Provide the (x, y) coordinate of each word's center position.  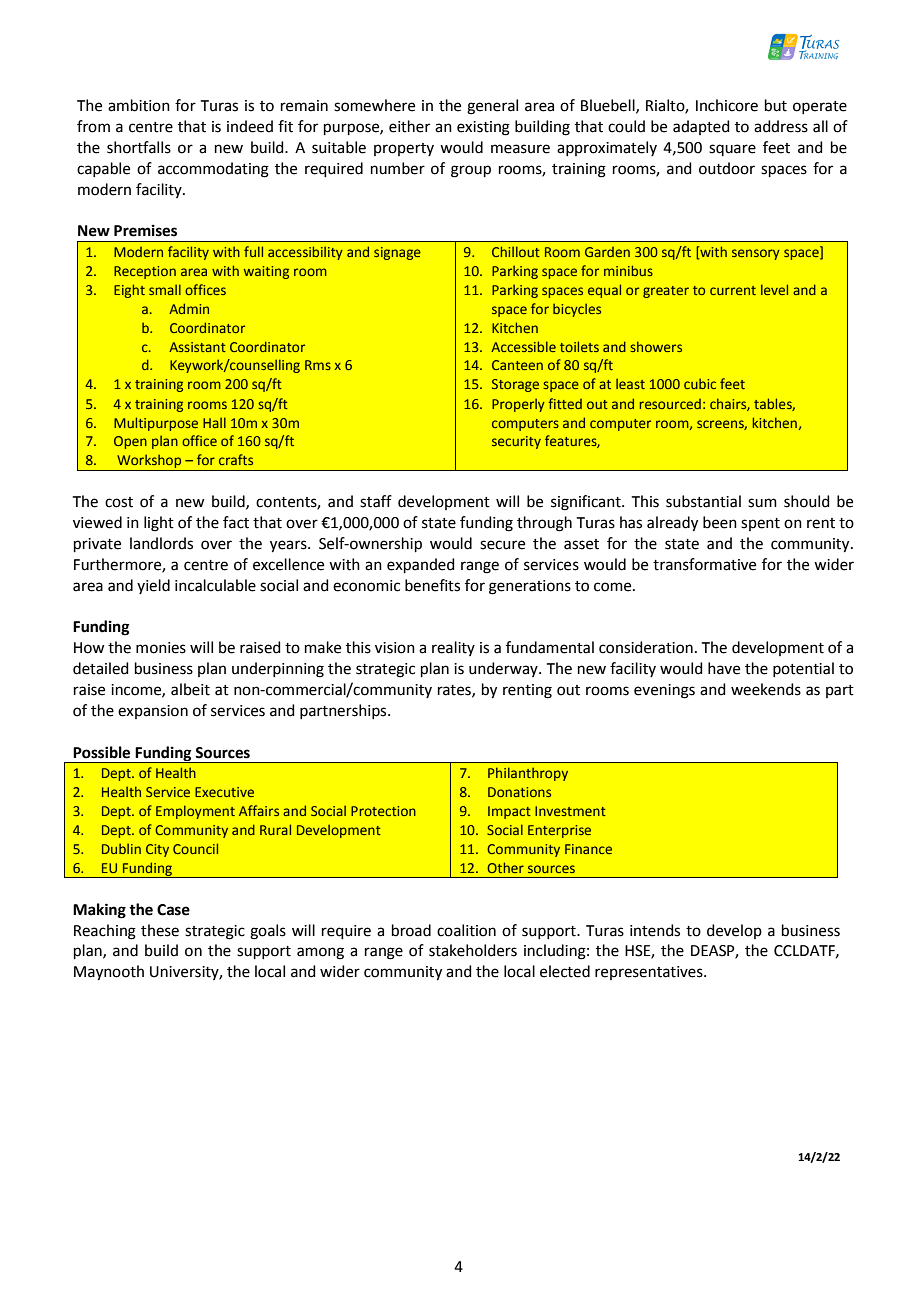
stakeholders (473, 950)
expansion (153, 712)
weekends (766, 689)
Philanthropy (528, 774)
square (732, 150)
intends (655, 930)
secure (502, 545)
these (160, 930)
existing (483, 128)
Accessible (523, 346)
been (720, 522)
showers (656, 346)
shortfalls (139, 147)
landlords (161, 543)
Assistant (197, 347)
